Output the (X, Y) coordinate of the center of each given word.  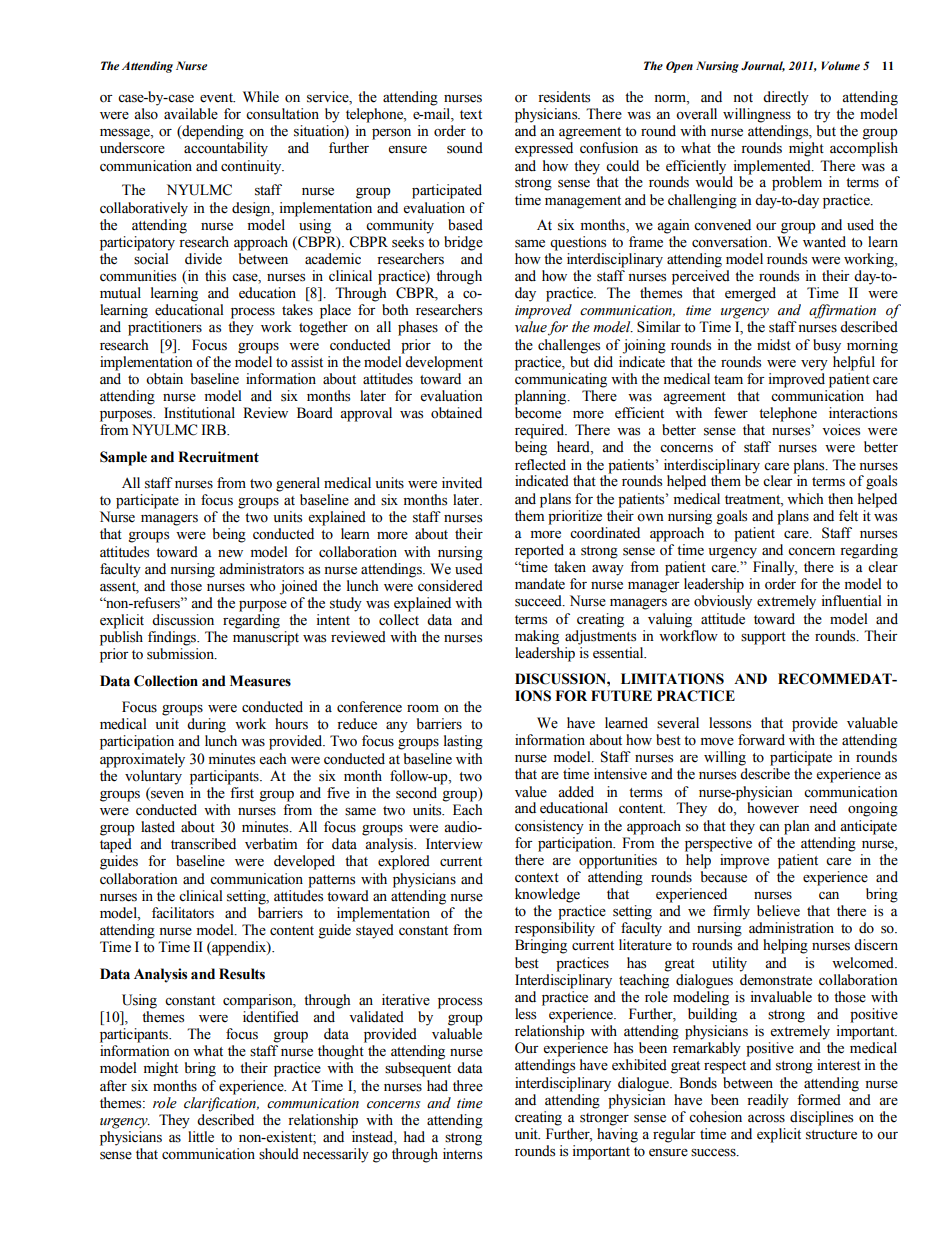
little (201, 1137)
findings (173, 638)
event (217, 98)
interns (462, 1154)
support (763, 638)
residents (564, 97)
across (766, 1119)
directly (786, 98)
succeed (539, 601)
